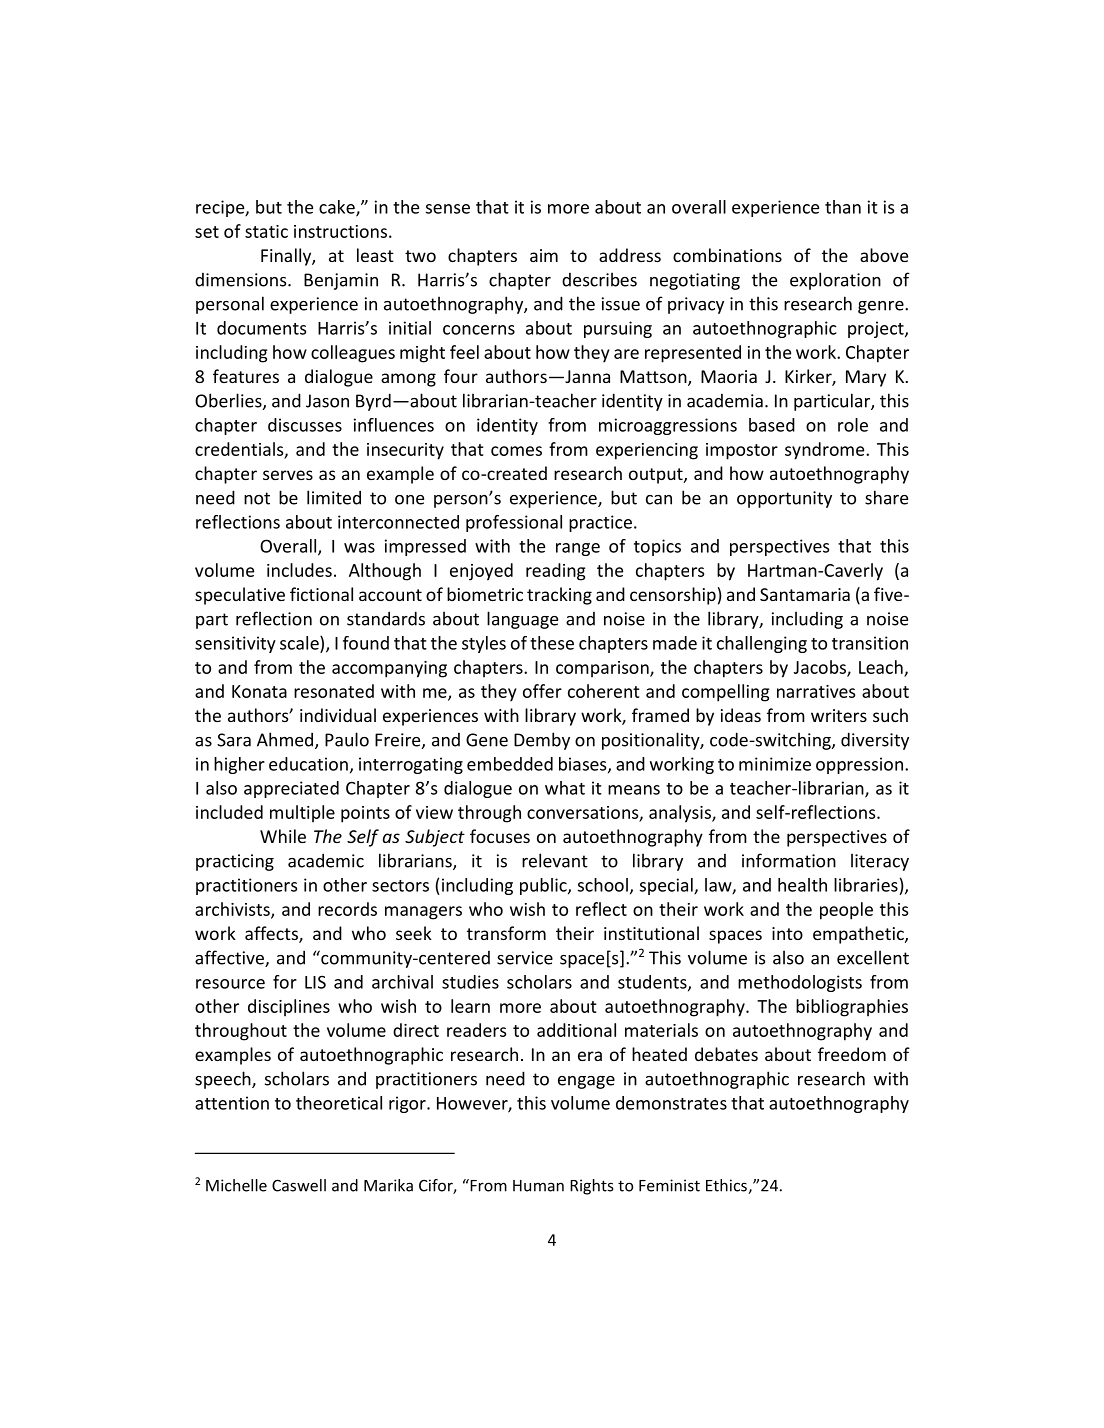  Describe the element at coordinates (516, 451) in the screenshot. I see `comes` at that location.
